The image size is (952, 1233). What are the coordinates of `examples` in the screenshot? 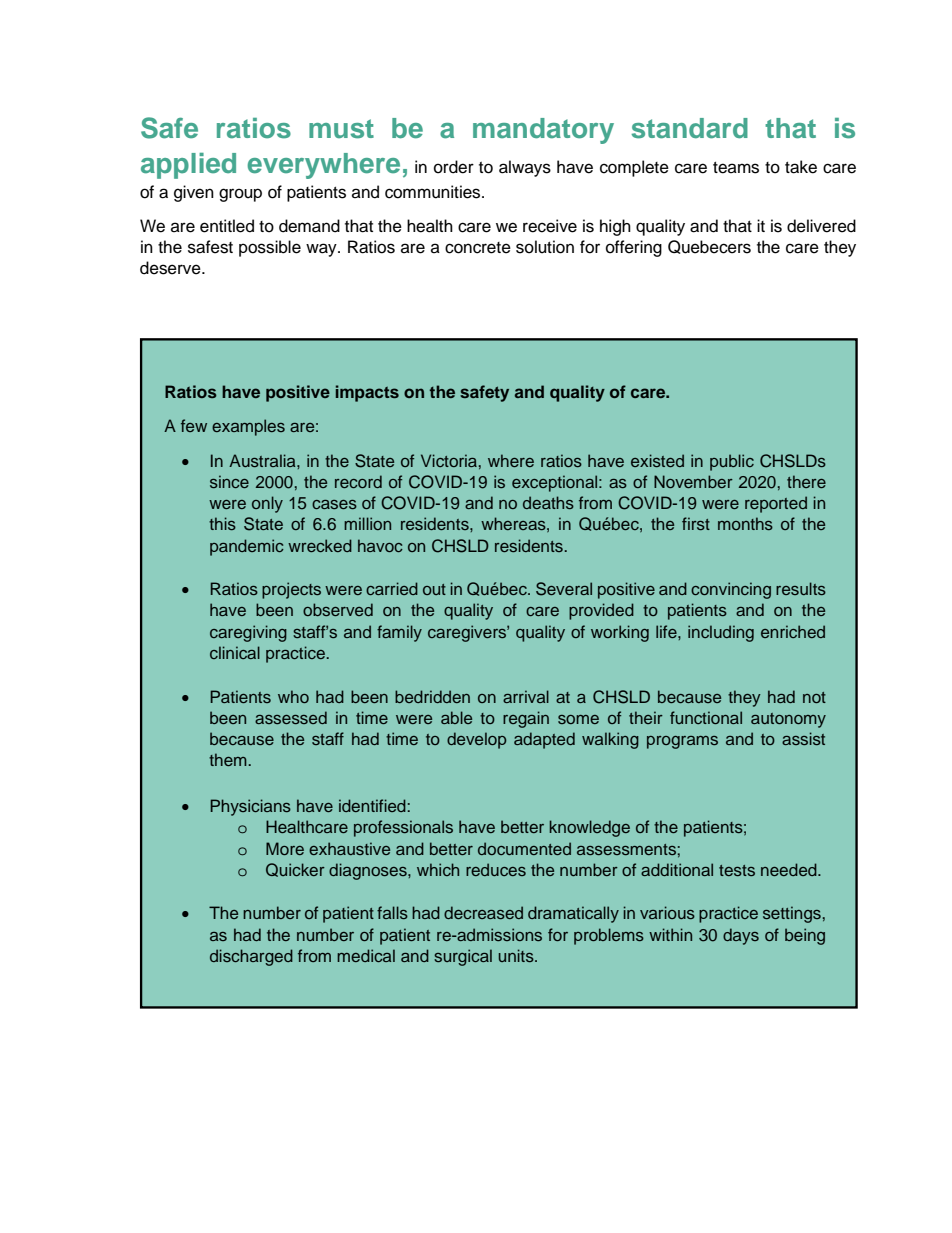 It's located at (248, 427).
